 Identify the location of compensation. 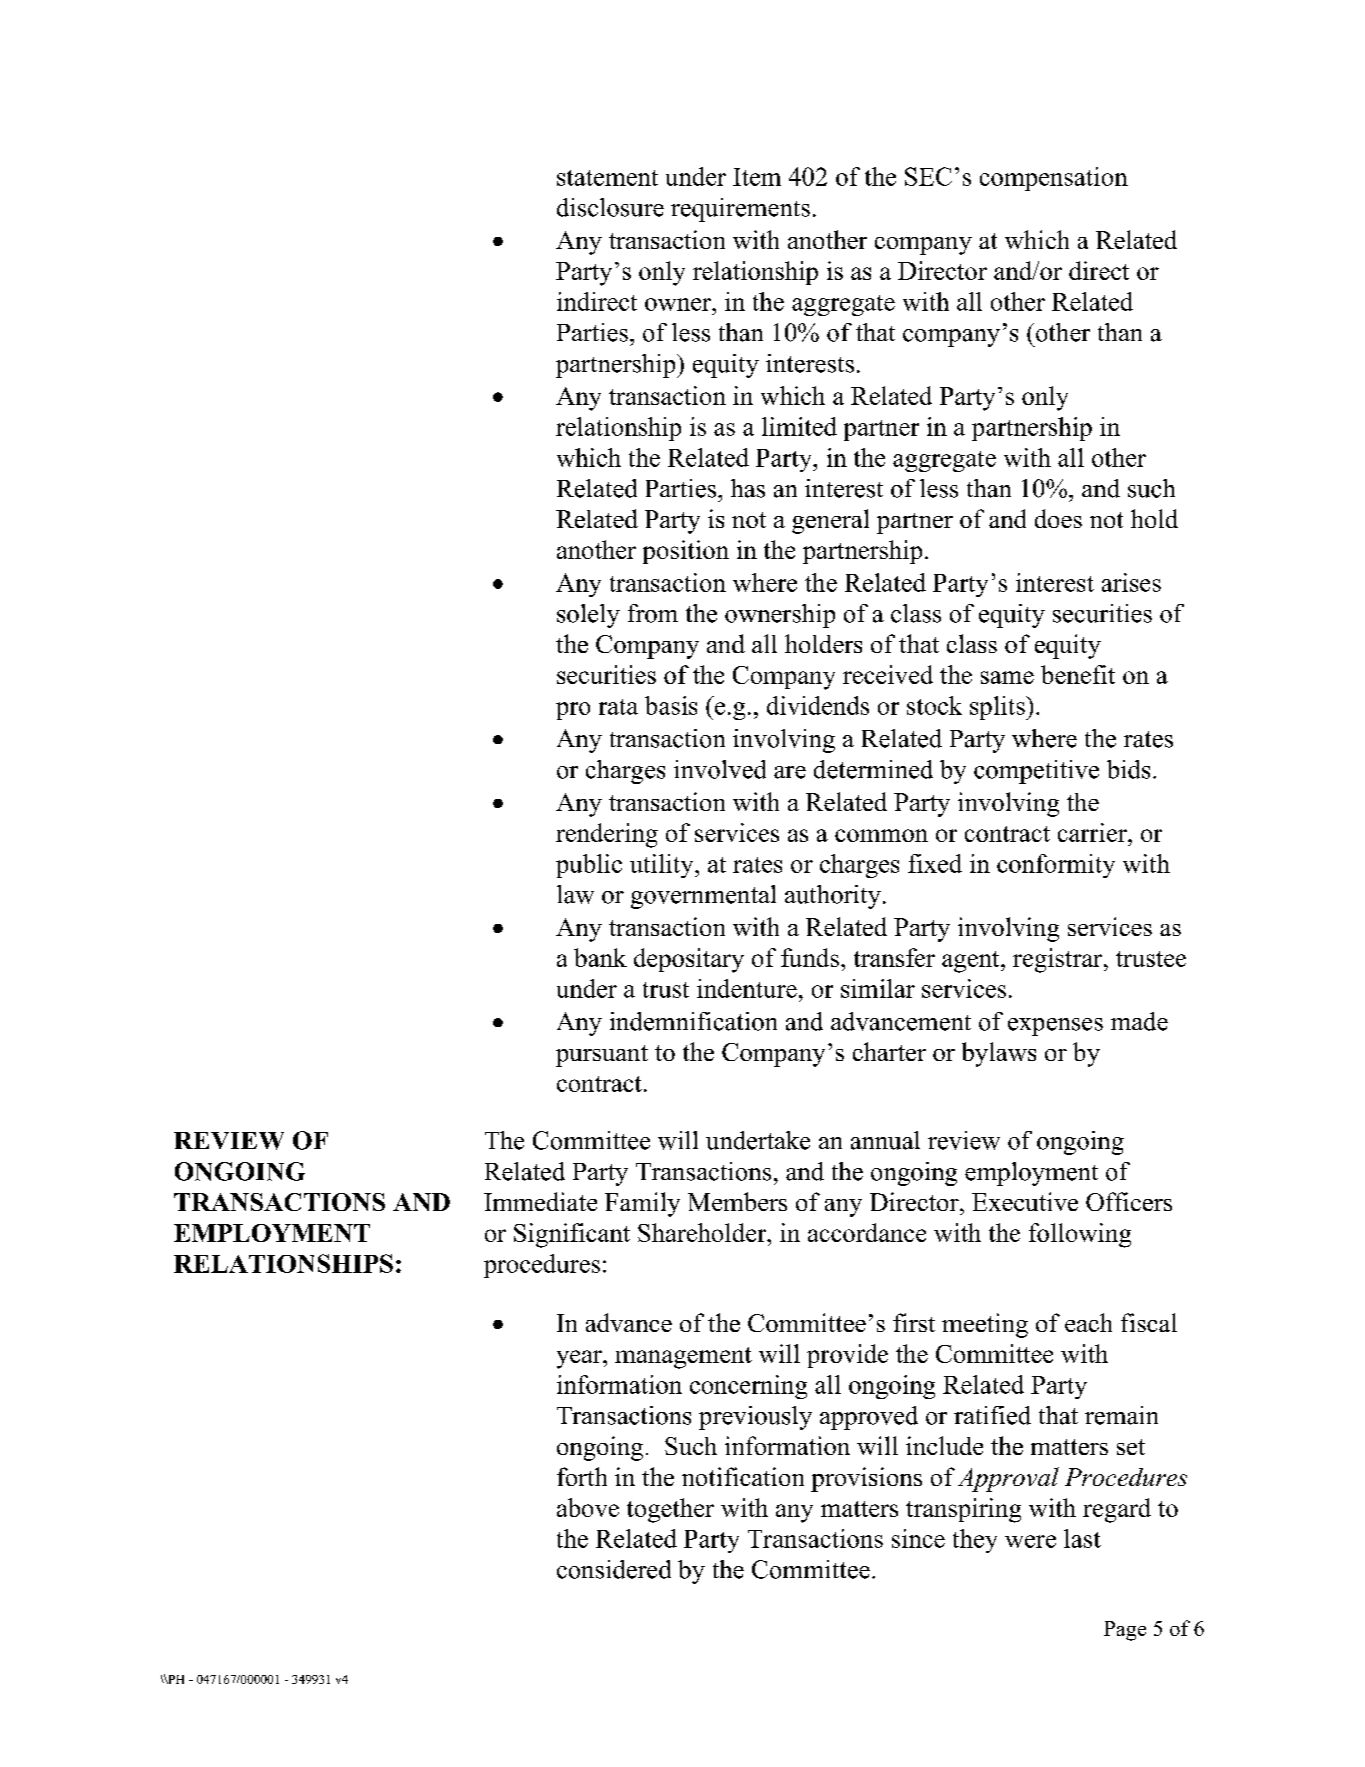
(1054, 179).
